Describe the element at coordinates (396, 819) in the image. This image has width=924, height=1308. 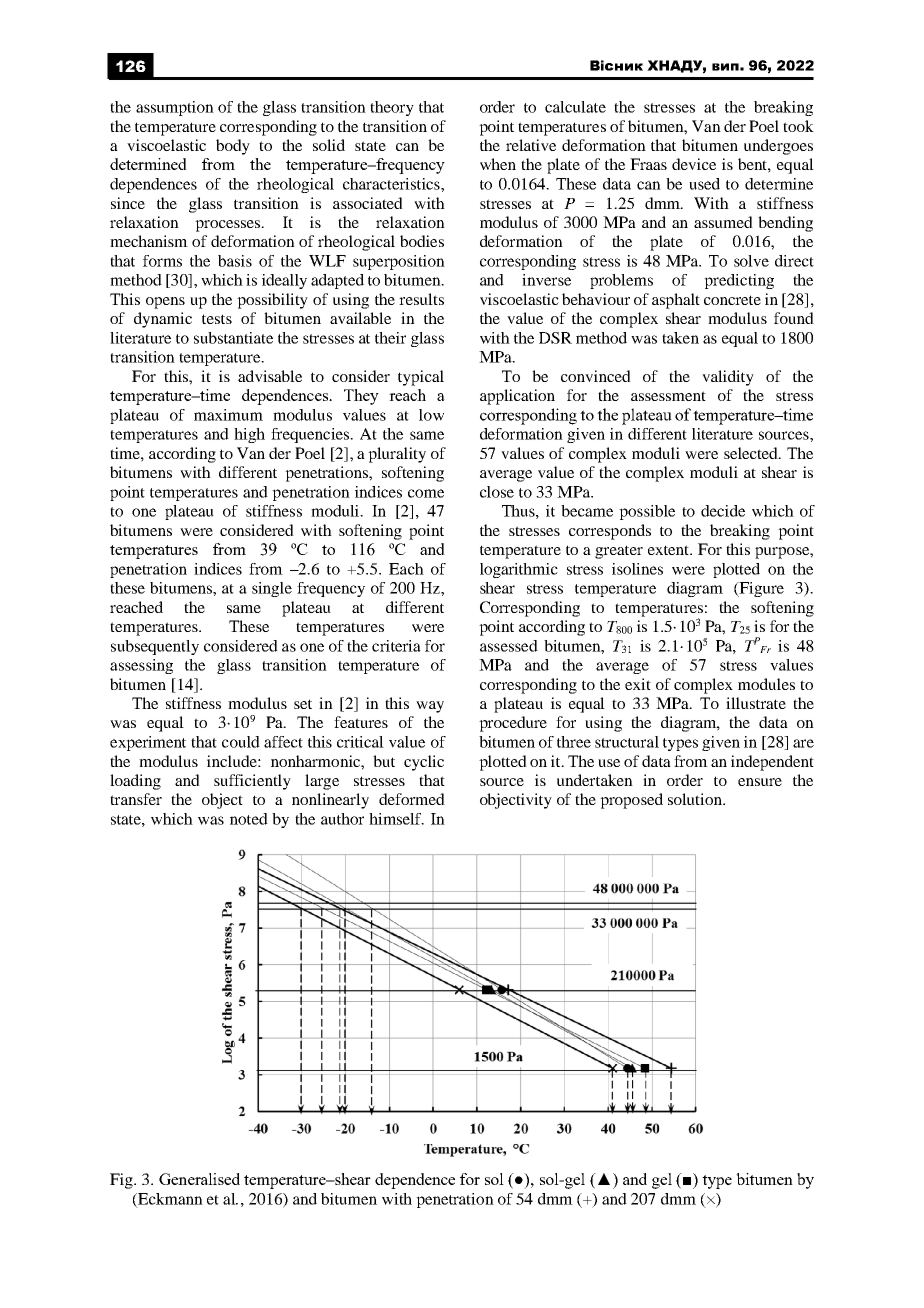
I see `himself` at that location.
